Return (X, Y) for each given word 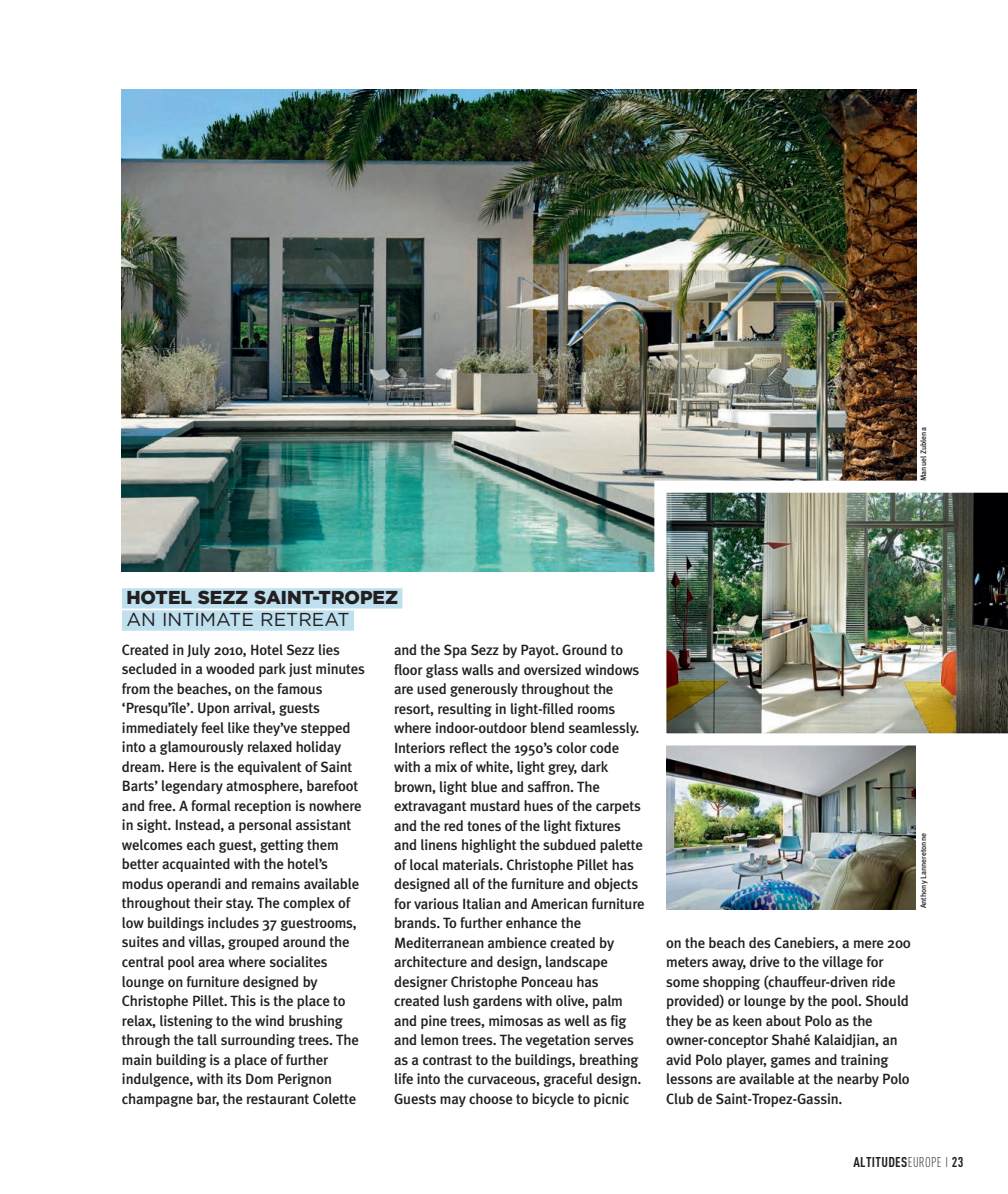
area (211, 963)
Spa (455, 651)
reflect (468, 747)
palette (621, 846)
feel (212, 727)
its (234, 1078)
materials (472, 864)
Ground (584, 649)
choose (491, 1098)
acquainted (196, 865)
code (604, 747)
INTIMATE (208, 619)
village (842, 963)
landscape (577, 963)
